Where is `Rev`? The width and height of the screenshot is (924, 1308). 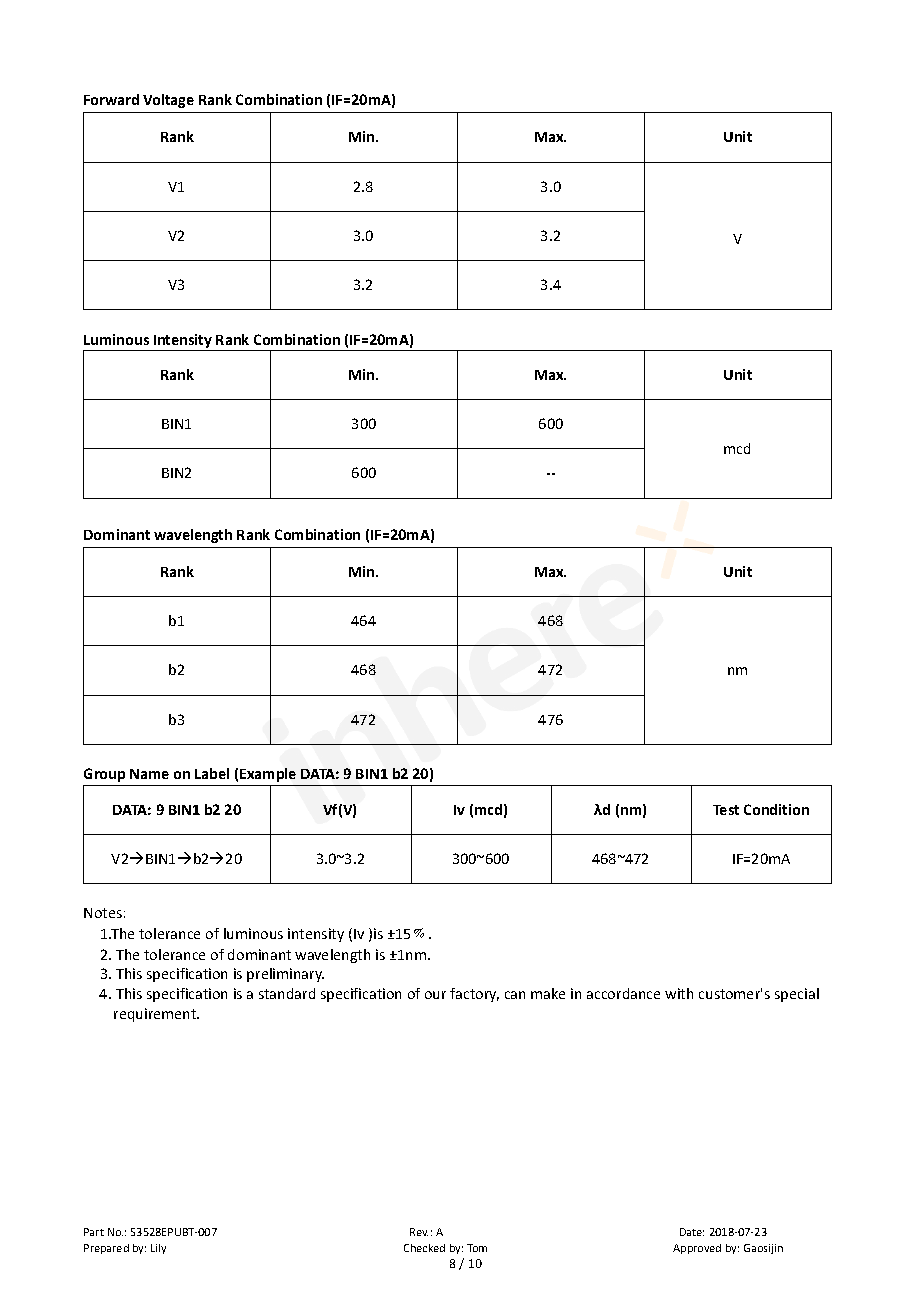
Rev is located at coordinates (419, 1232).
